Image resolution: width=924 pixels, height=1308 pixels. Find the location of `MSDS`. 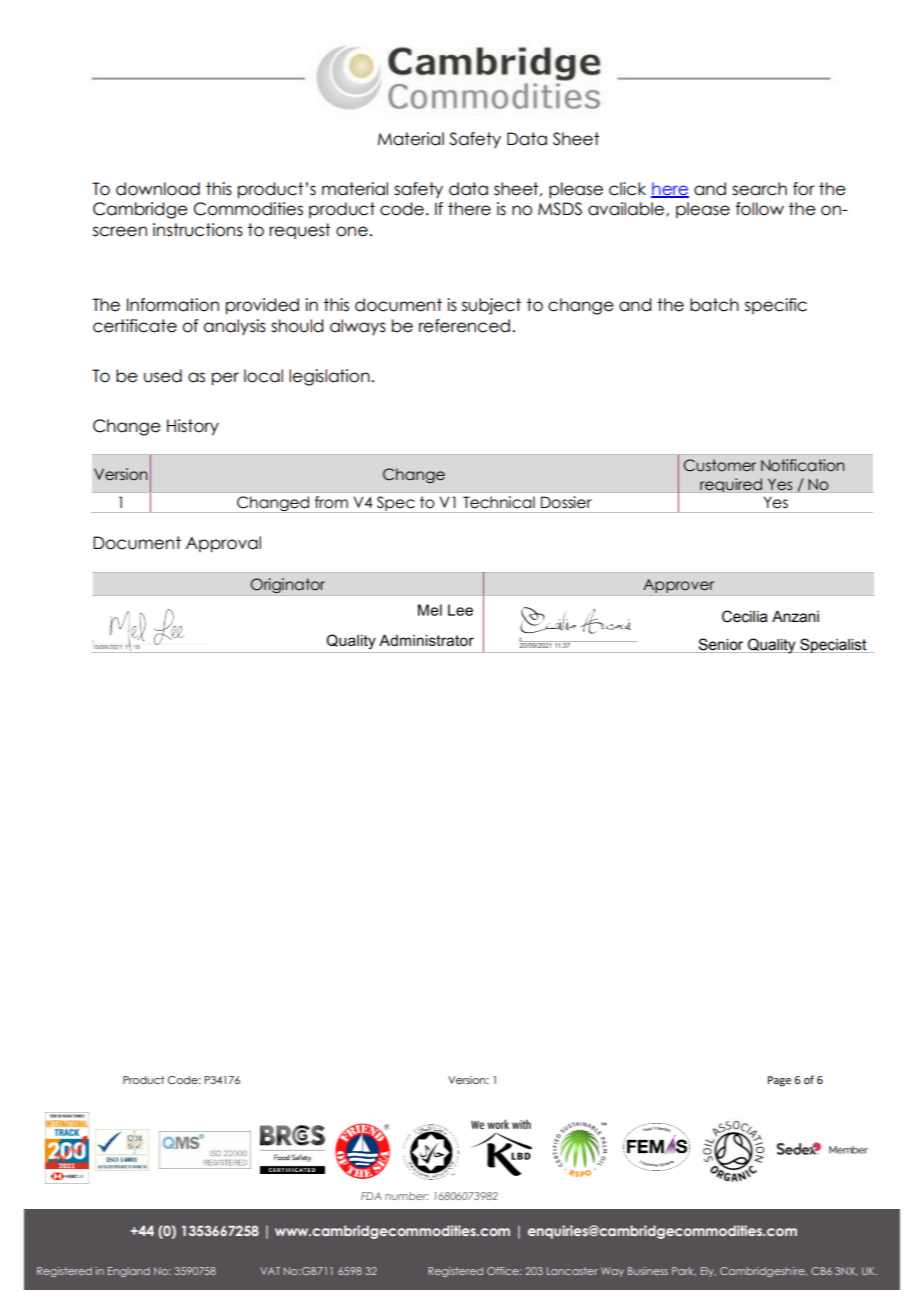

MSDS is located at coordinates (560, 209).
